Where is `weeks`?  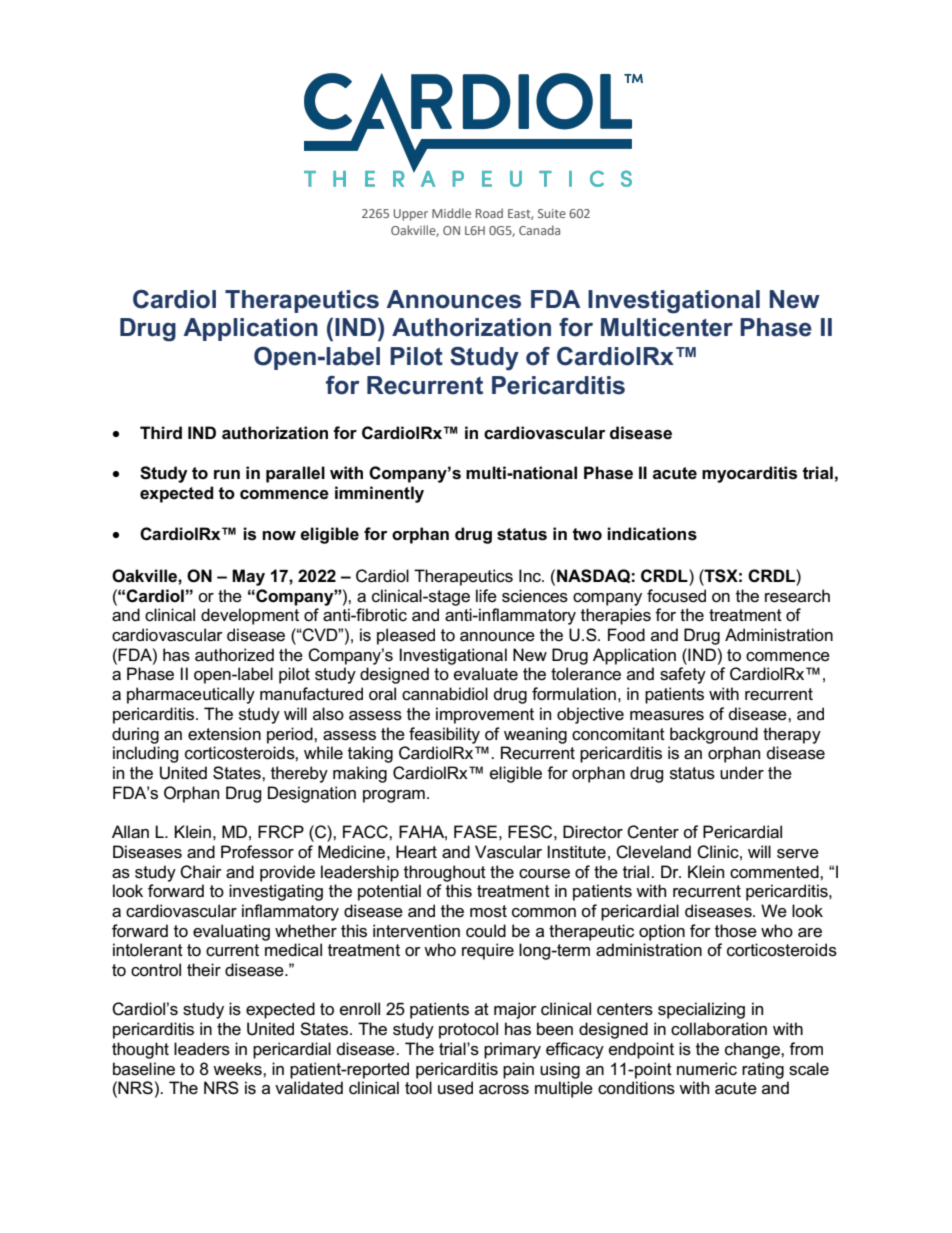 weeks is located at coordinates (238, 1069).
